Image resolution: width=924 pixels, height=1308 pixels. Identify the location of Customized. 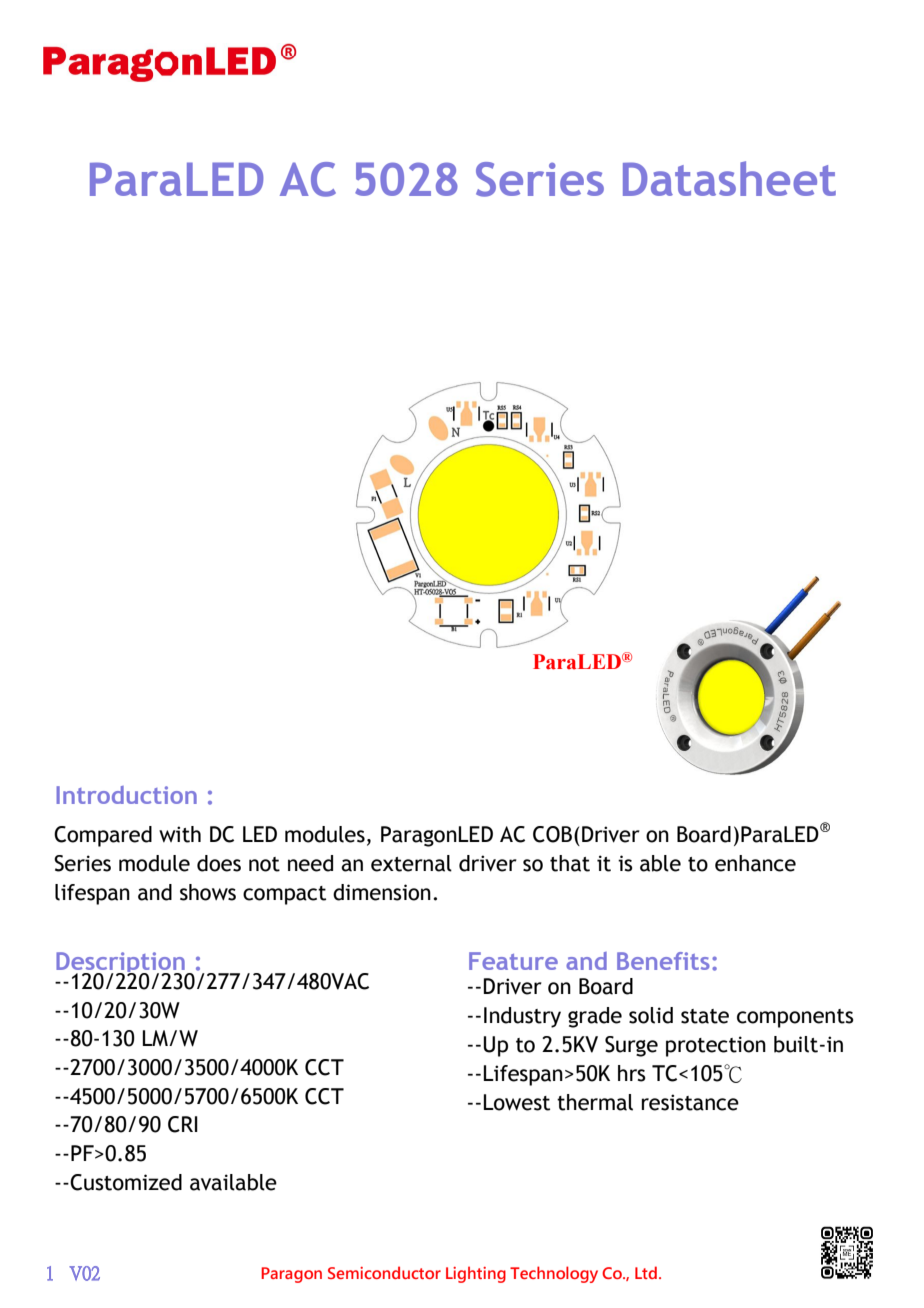
(126, 1182).
